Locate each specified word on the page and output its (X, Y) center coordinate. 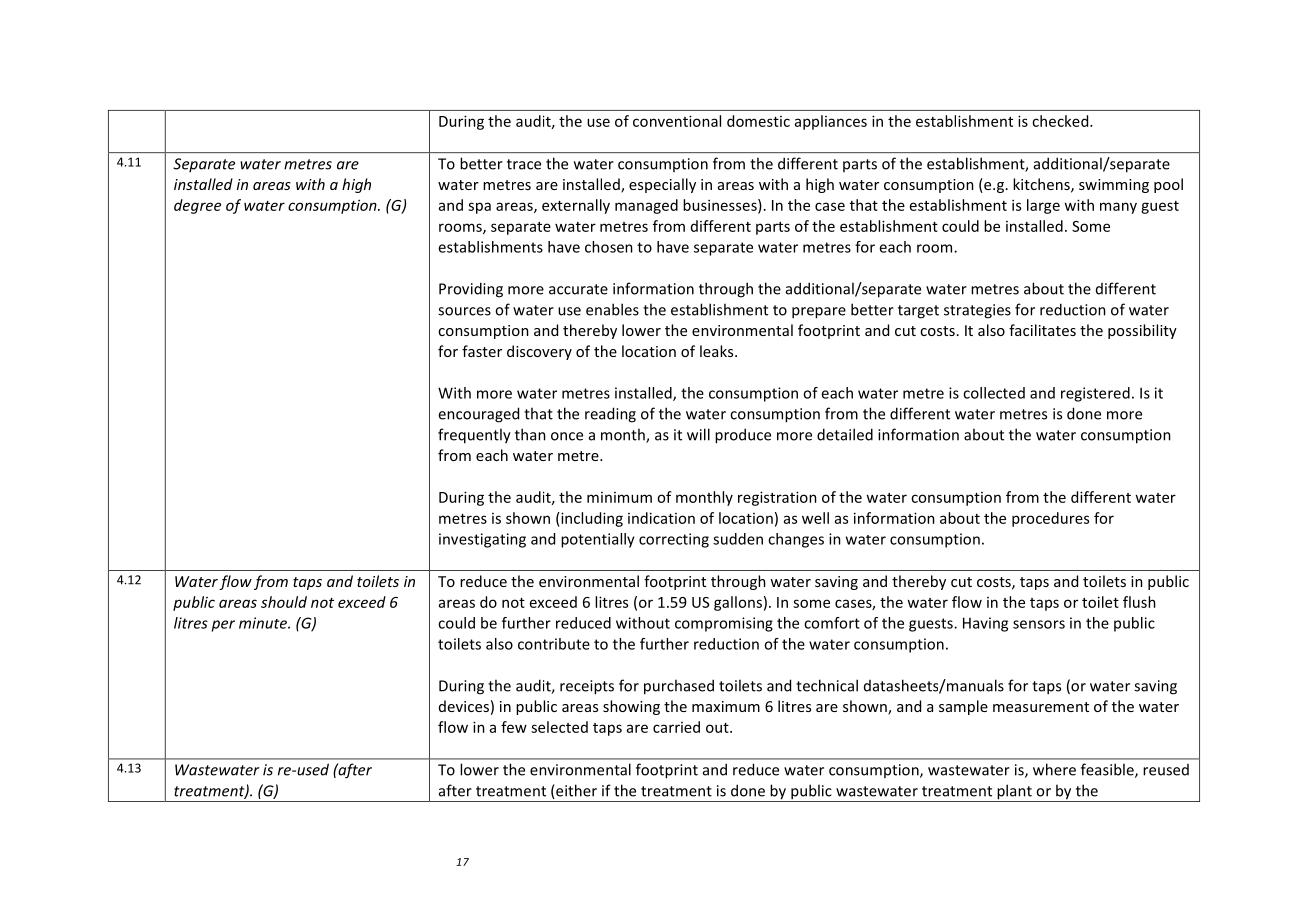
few (514, 727)
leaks (718, 351)
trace (524, 164)
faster (482, 351)
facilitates (1042, 330)
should (284, 602)
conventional (677, 121)
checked (1061, 121)
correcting (674, 540)
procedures (1050, 519)
